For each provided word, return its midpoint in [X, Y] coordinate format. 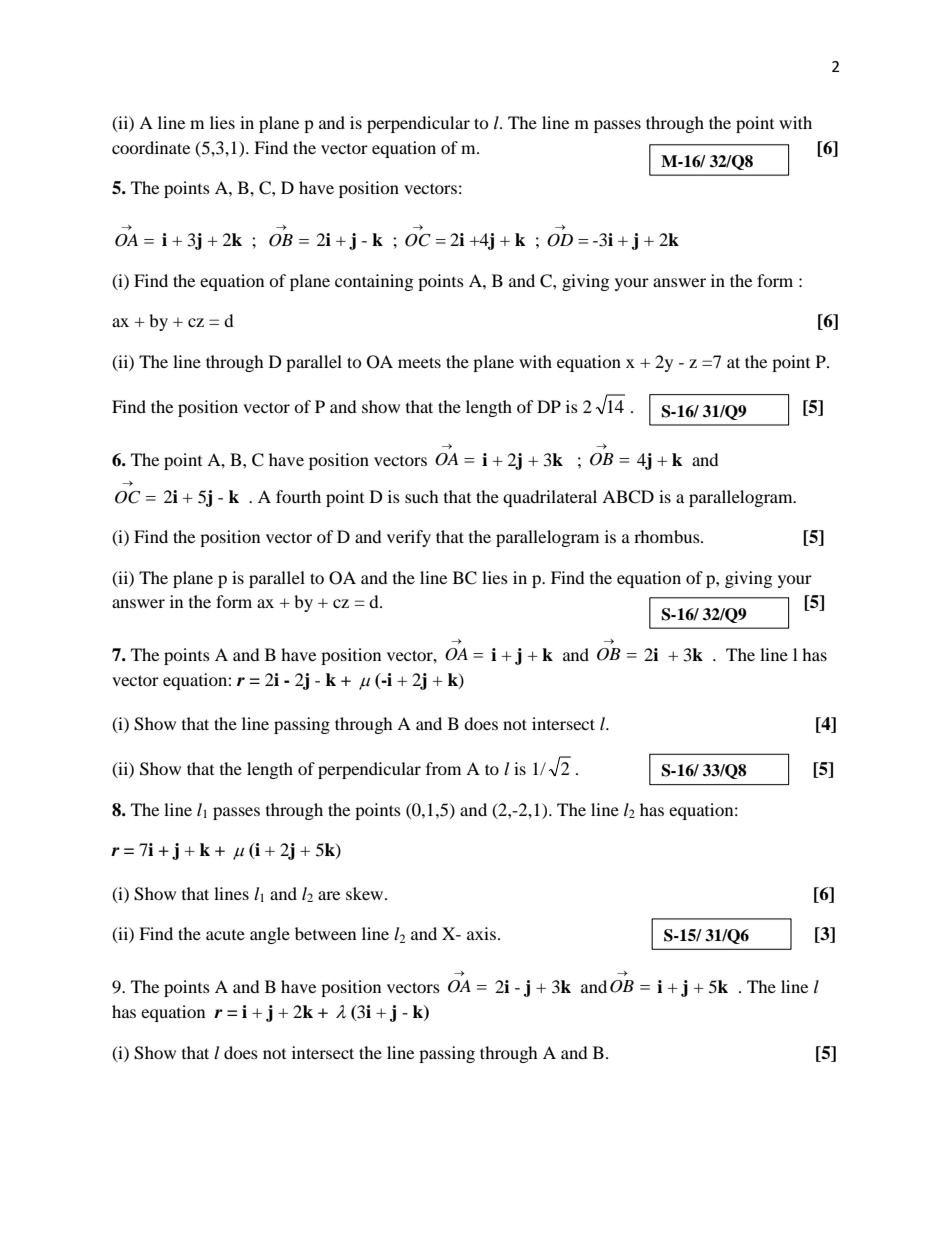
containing [374, 282]
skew [366, 893]
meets [419, 362]
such [422, 496]
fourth [298, 496]
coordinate [151, 147]
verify [409, 538]
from [443, 768]
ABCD [628, 497]
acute [225, 935]
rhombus [668, 536]
